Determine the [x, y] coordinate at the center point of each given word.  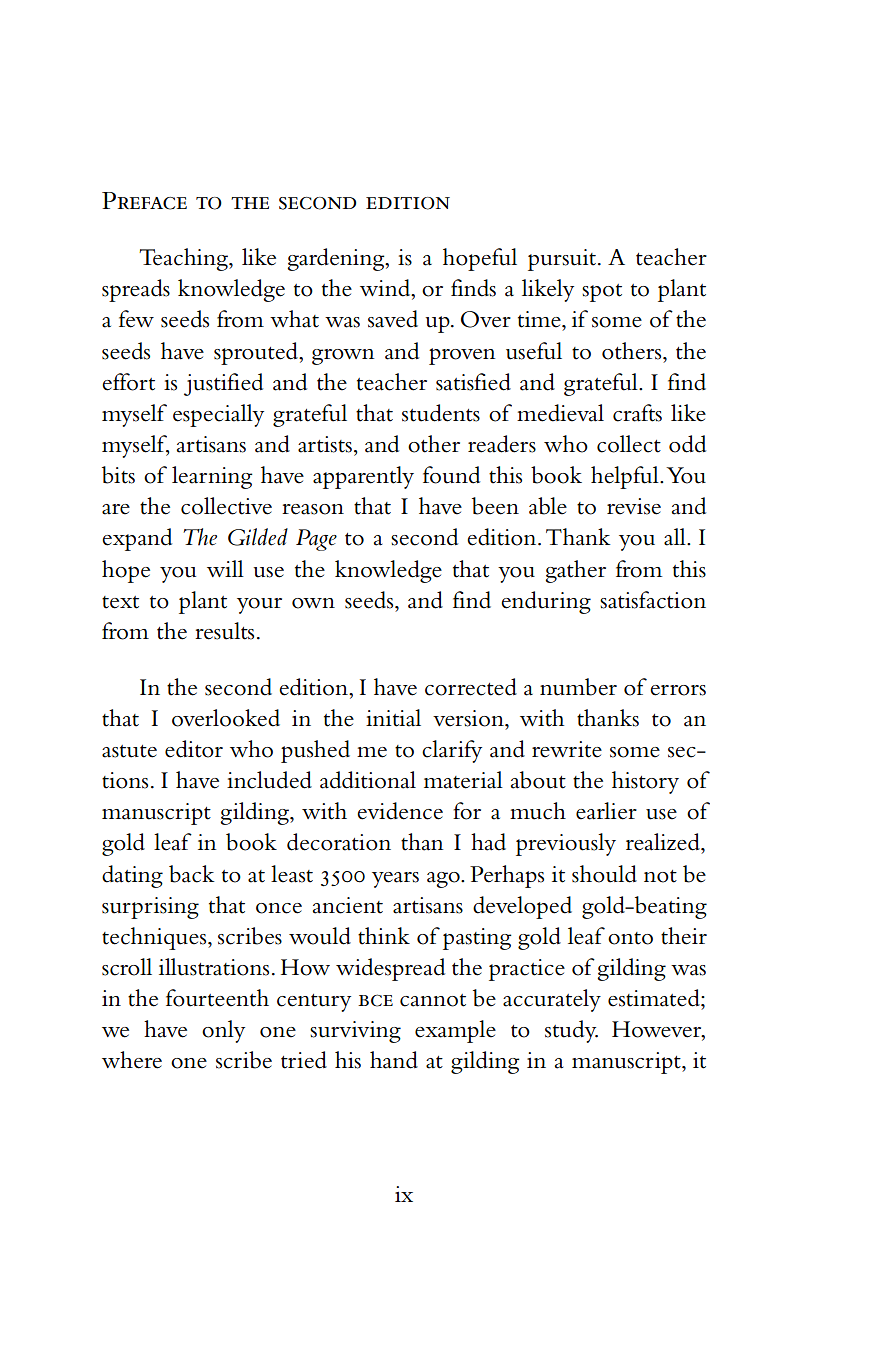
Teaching [184, 259]
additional [368, 780]
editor [194, 749]
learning [212, 477]
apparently [363, 477]
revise [634, 506]
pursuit [563, 260]
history [645, 782]
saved [393, 319]
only [223, 1031]
